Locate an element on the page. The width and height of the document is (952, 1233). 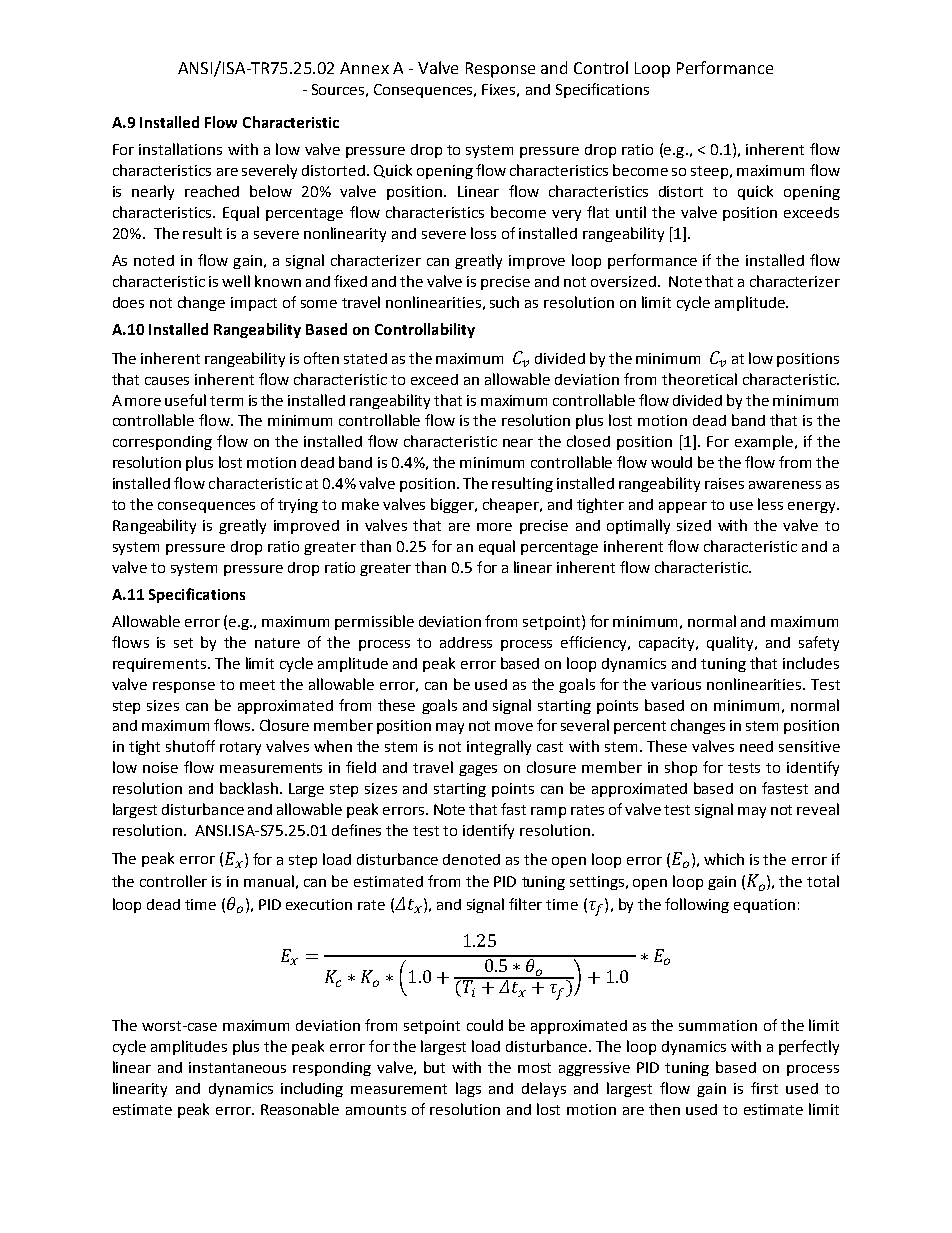
various is located at coordinates (676, 684).
